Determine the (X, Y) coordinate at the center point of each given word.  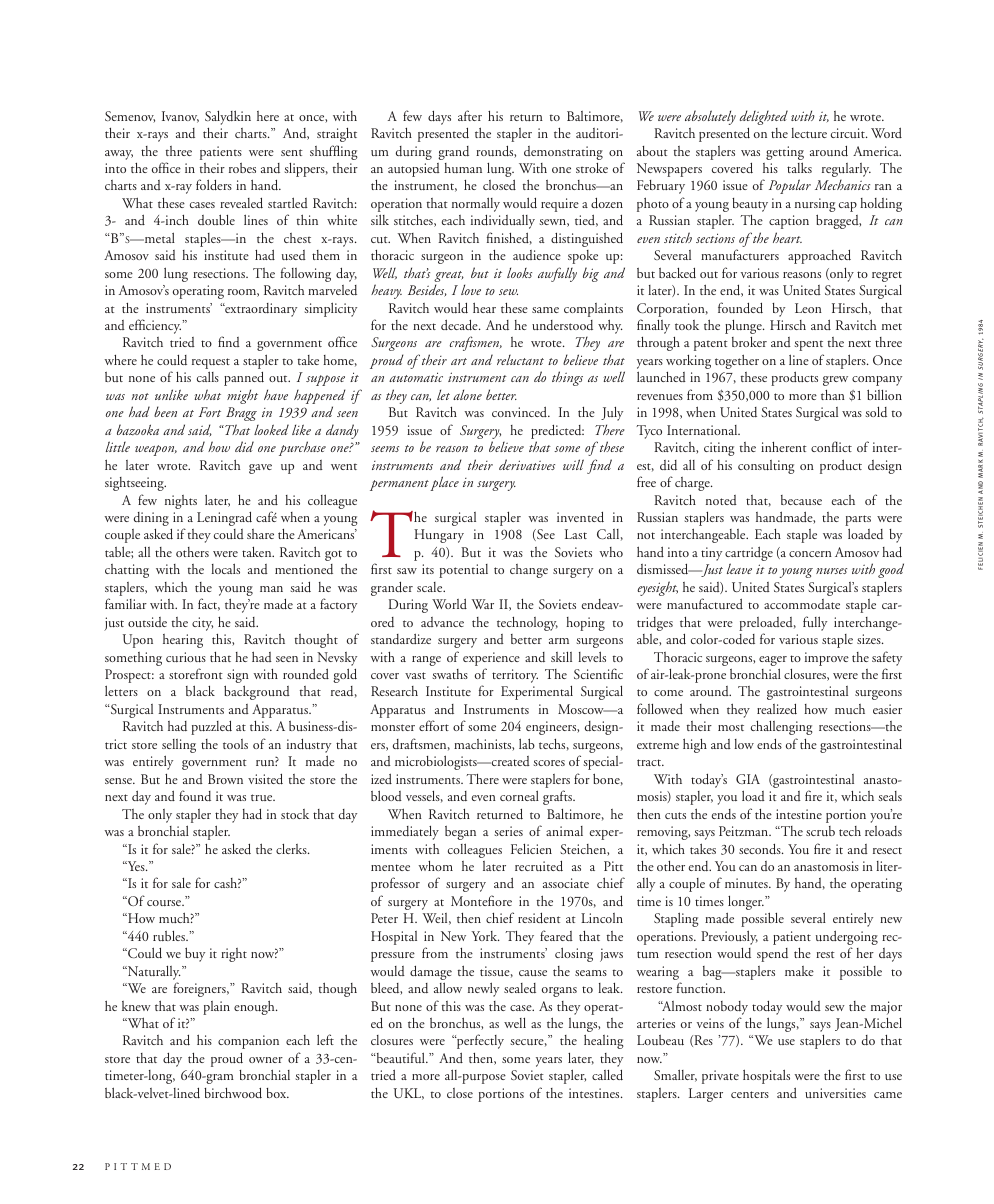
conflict (831, 446)
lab (527, 743)
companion (248, 1042)
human (463, 168)
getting (785, 153)
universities (835, 1093)
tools (235, 744)
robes (242, 168)
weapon (156, 450)
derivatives (527, 464)
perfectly (479, 1041)
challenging (781, 728)
